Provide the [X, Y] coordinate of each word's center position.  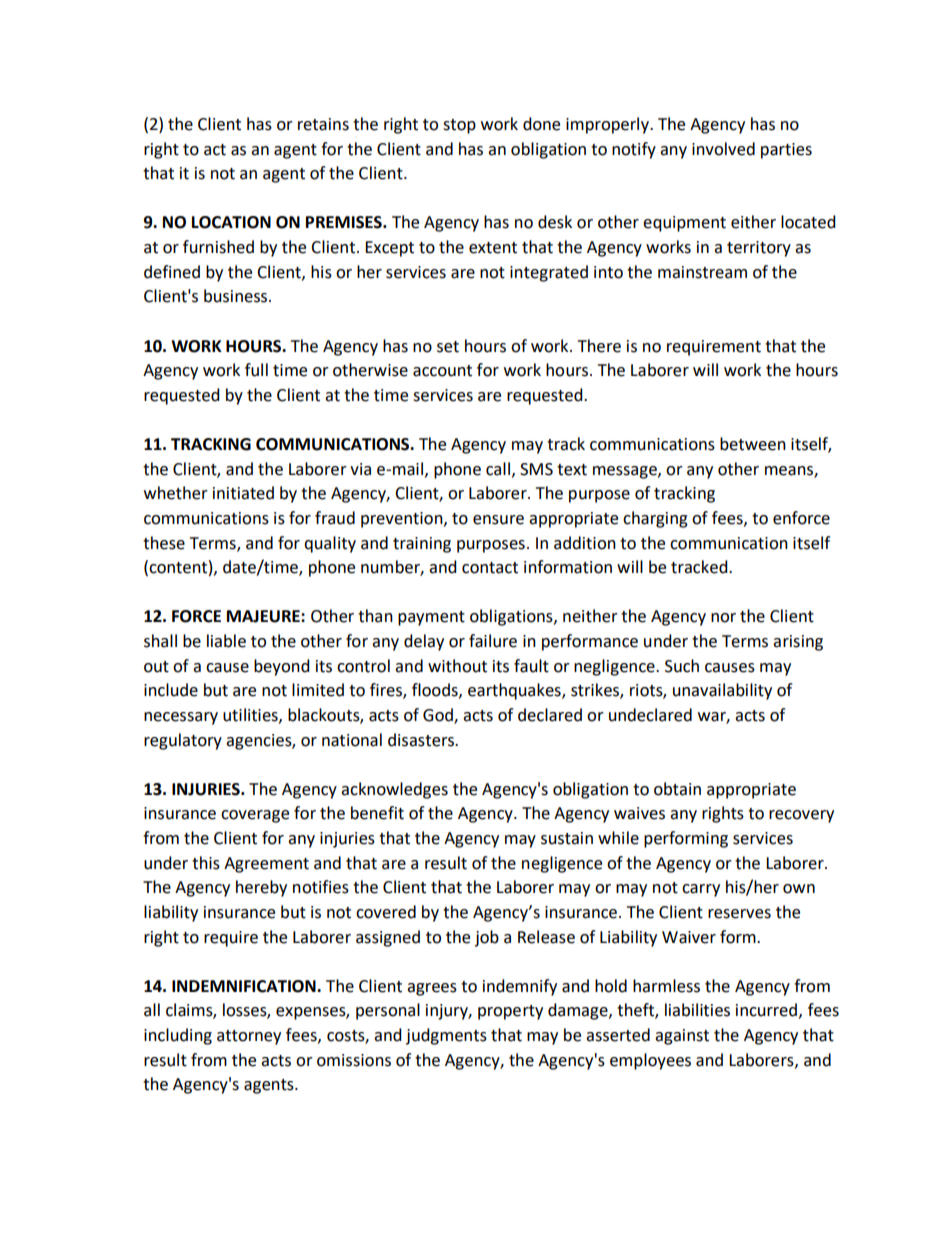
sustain [567, 838]
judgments [446, 1036]
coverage [255, 816]
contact [490, 568]
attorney [249, 1037]
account [442, 371]
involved [723, 149]
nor [723, 618]
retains [323, 124]
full [256, 370]
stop [459, 126]
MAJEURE [264, 616]
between [753, 444]
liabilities [697, 1010]
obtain [677, 789]
